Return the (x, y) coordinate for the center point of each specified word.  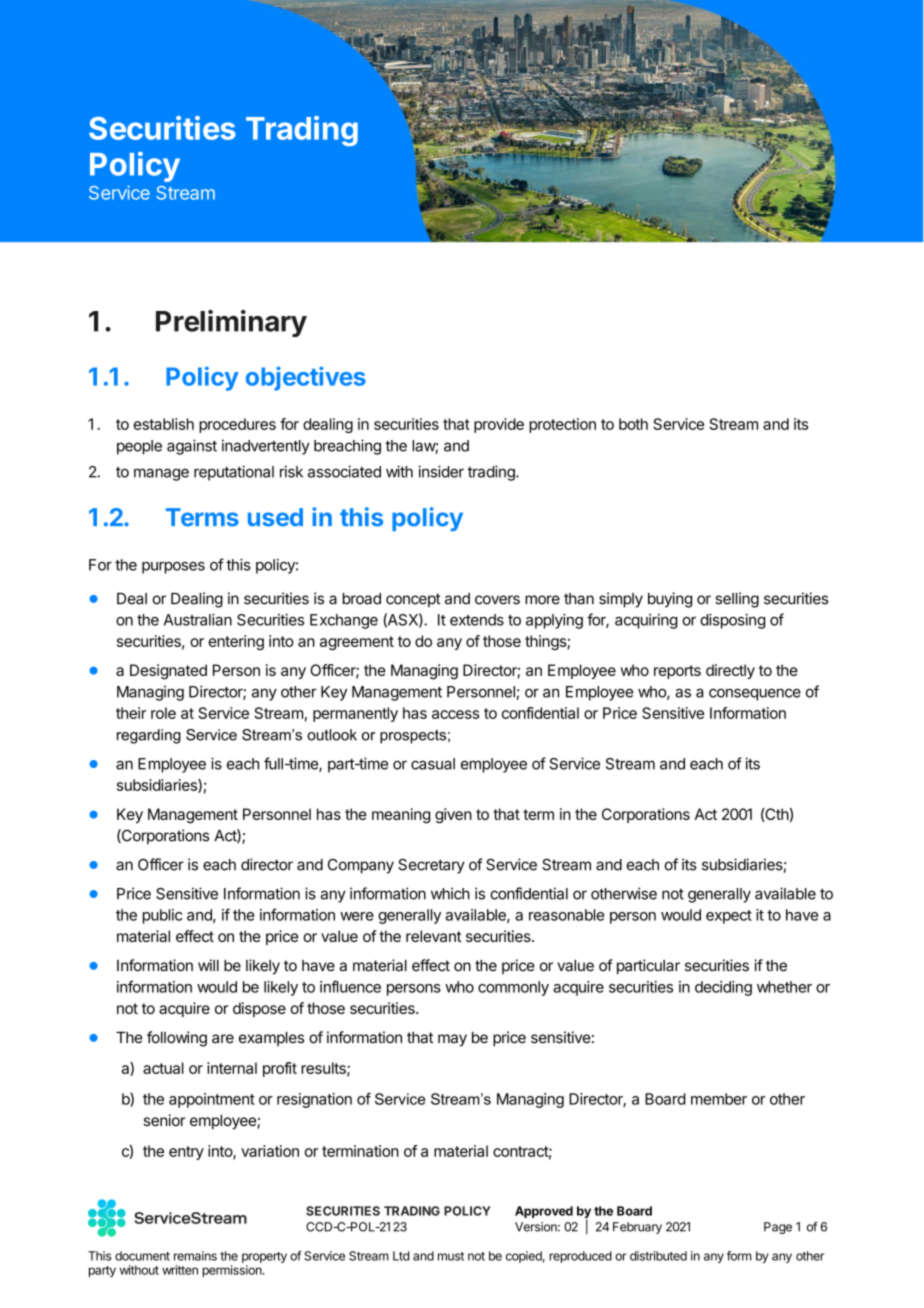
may (452, 1040)
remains (195, 1256)
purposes (173, 568)
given (453, 816)
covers (497, 600)
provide (499, 425)
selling (737, 600)
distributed (658, 1256)
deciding (723, 988)
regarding (149, 736)
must (451, 1256)
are (223, 1039)
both (633, 424)
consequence (755, 694)
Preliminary (231, 323)
